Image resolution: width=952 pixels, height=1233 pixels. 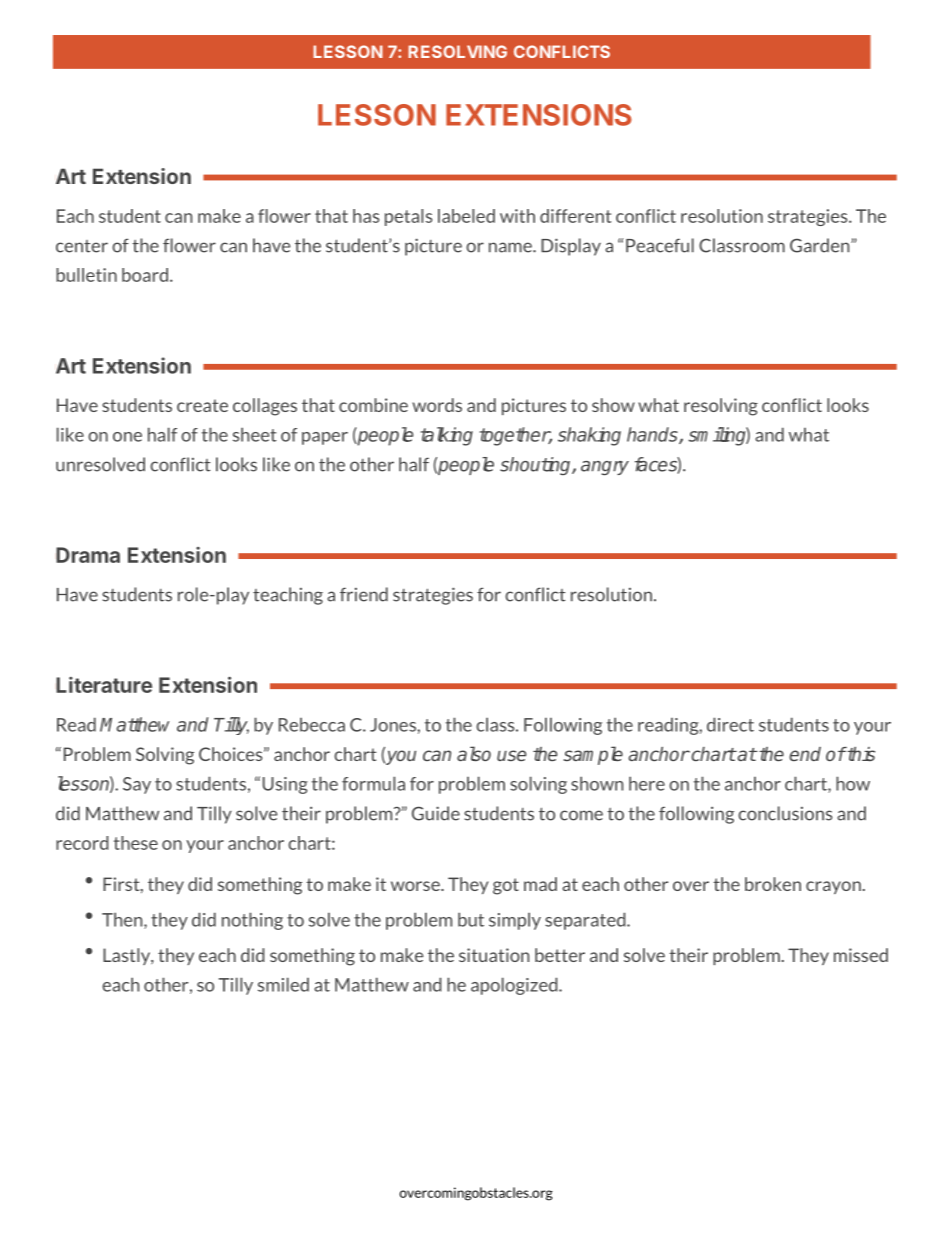 I want to click on direct, so click(x=730, y=724).
